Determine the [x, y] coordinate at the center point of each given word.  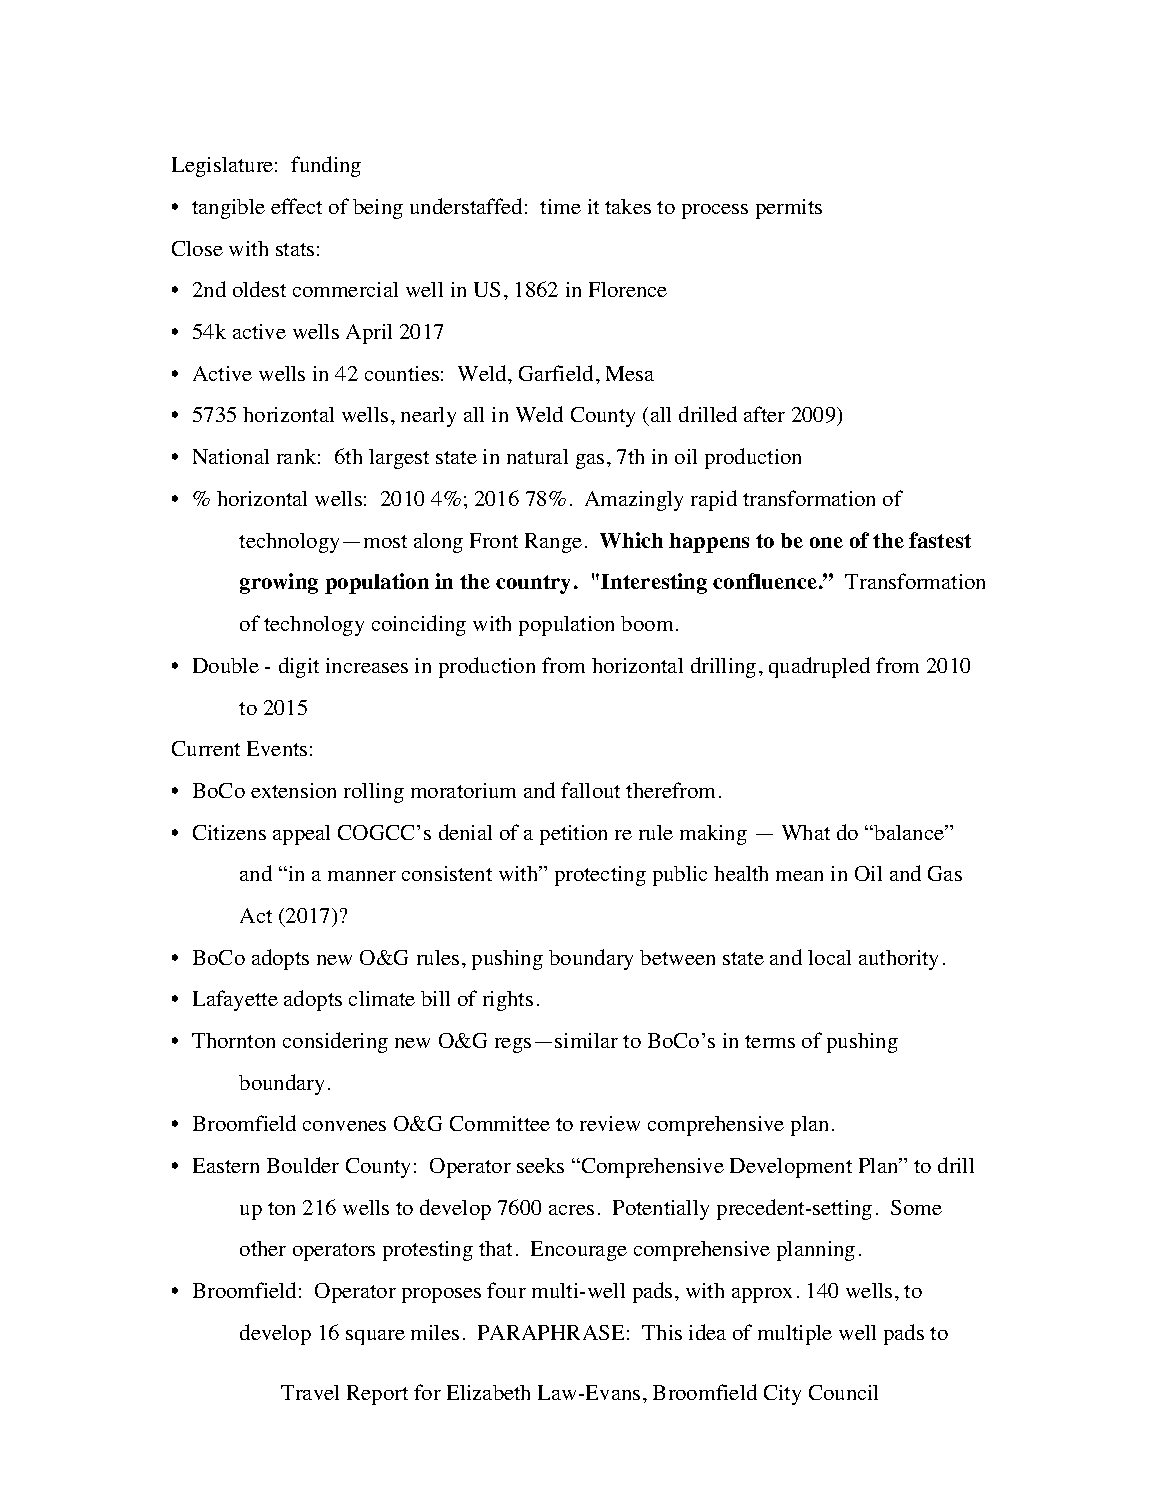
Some [916, 1207]
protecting [600, 876]
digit [299, 667]
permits [789, 209]
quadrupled [819, 667]
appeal [301, 835]
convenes [344, 1126]
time [560, 206]
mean [799, 876]
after [764, 414]
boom [647, 623]
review [610, 1123]
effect [296, 206]
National [231, 456]
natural [537, 456]
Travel [310, 1392]
